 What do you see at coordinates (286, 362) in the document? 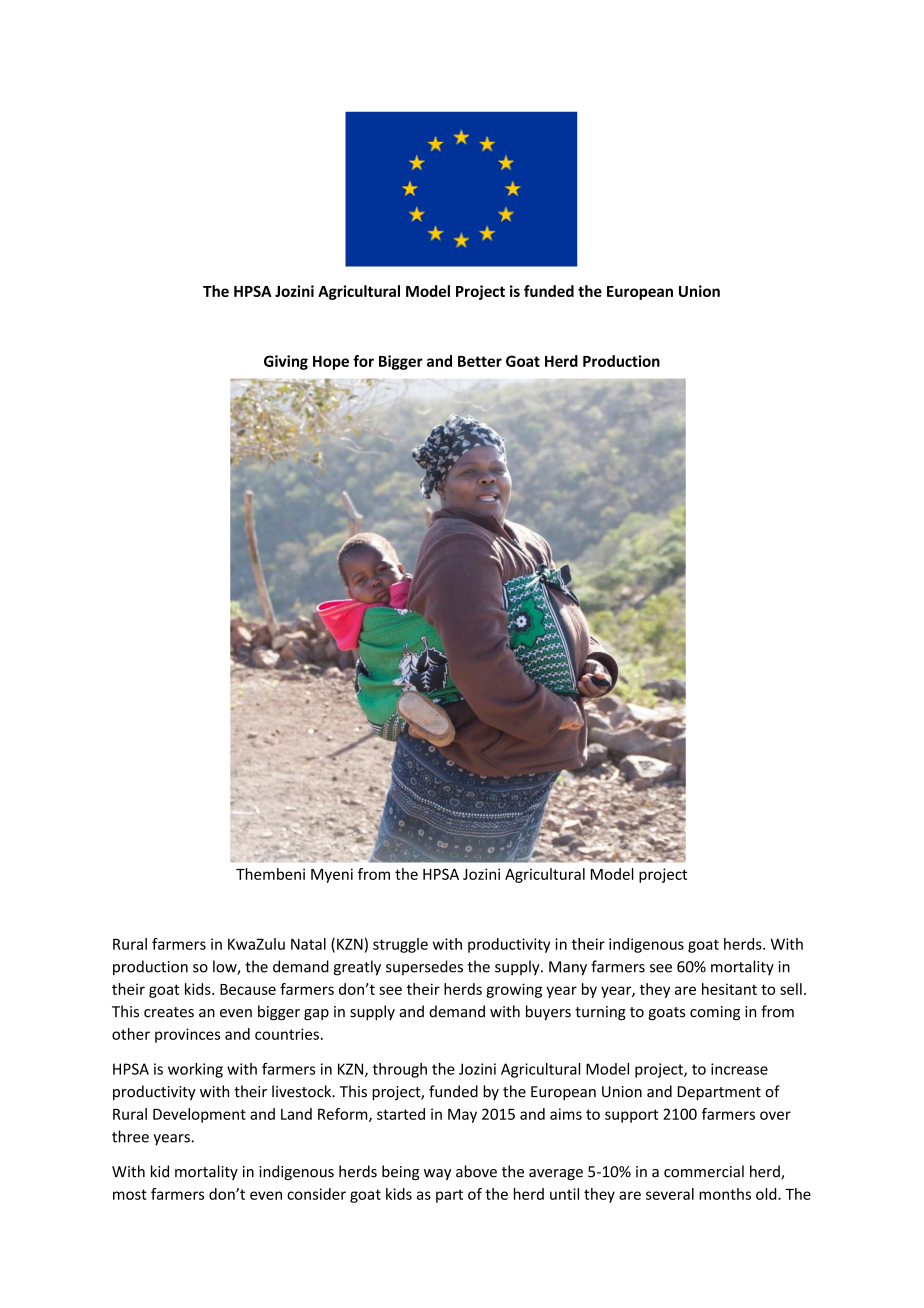
I see `Giving` at bounding box center [286, 362].
